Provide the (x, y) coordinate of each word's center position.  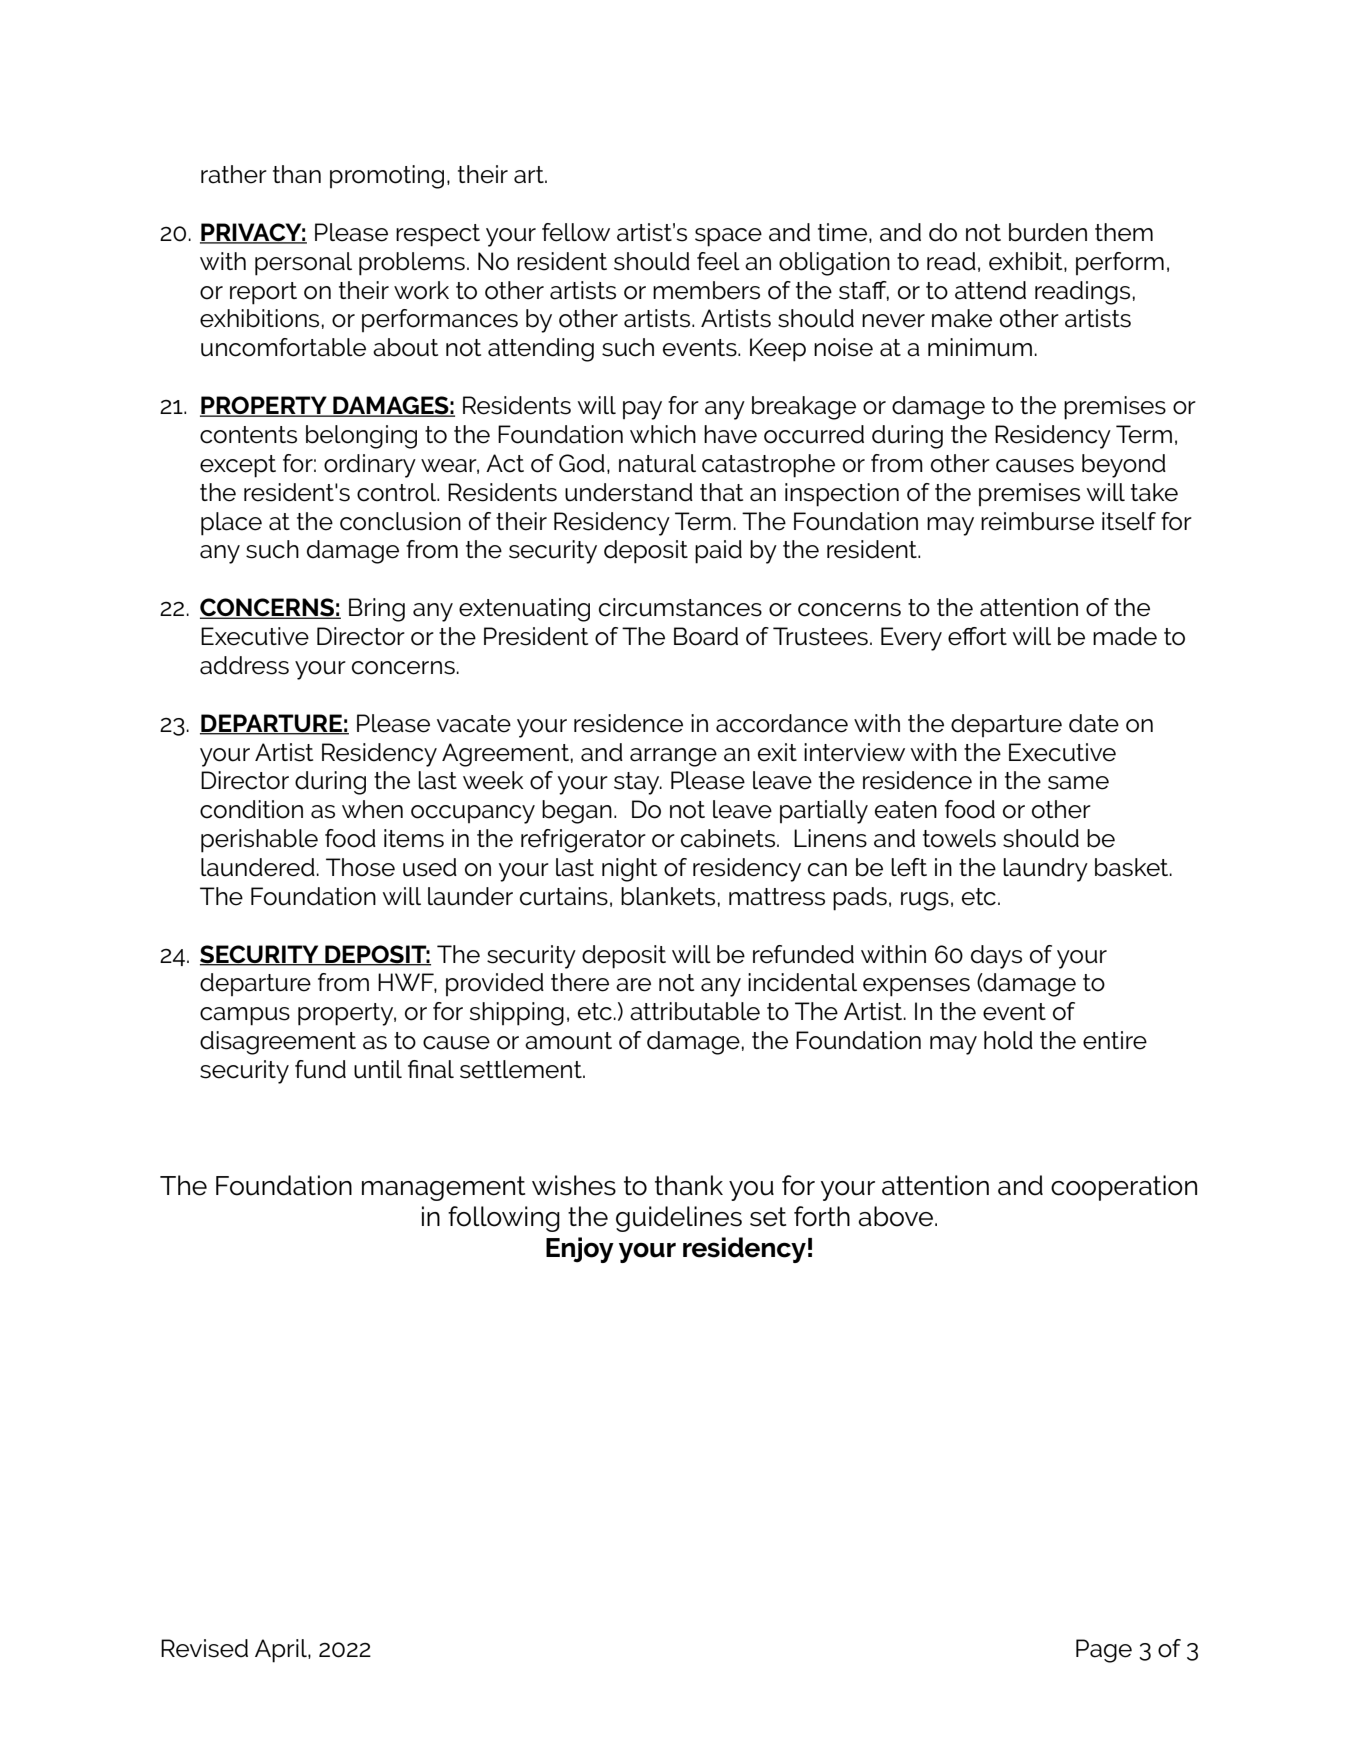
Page (1104, 1651)
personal (303, 264)
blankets (668, 896)
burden (1048, 232)
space (728, 237)
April (282, 1651)
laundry (1045, 870)
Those (360, 867)
